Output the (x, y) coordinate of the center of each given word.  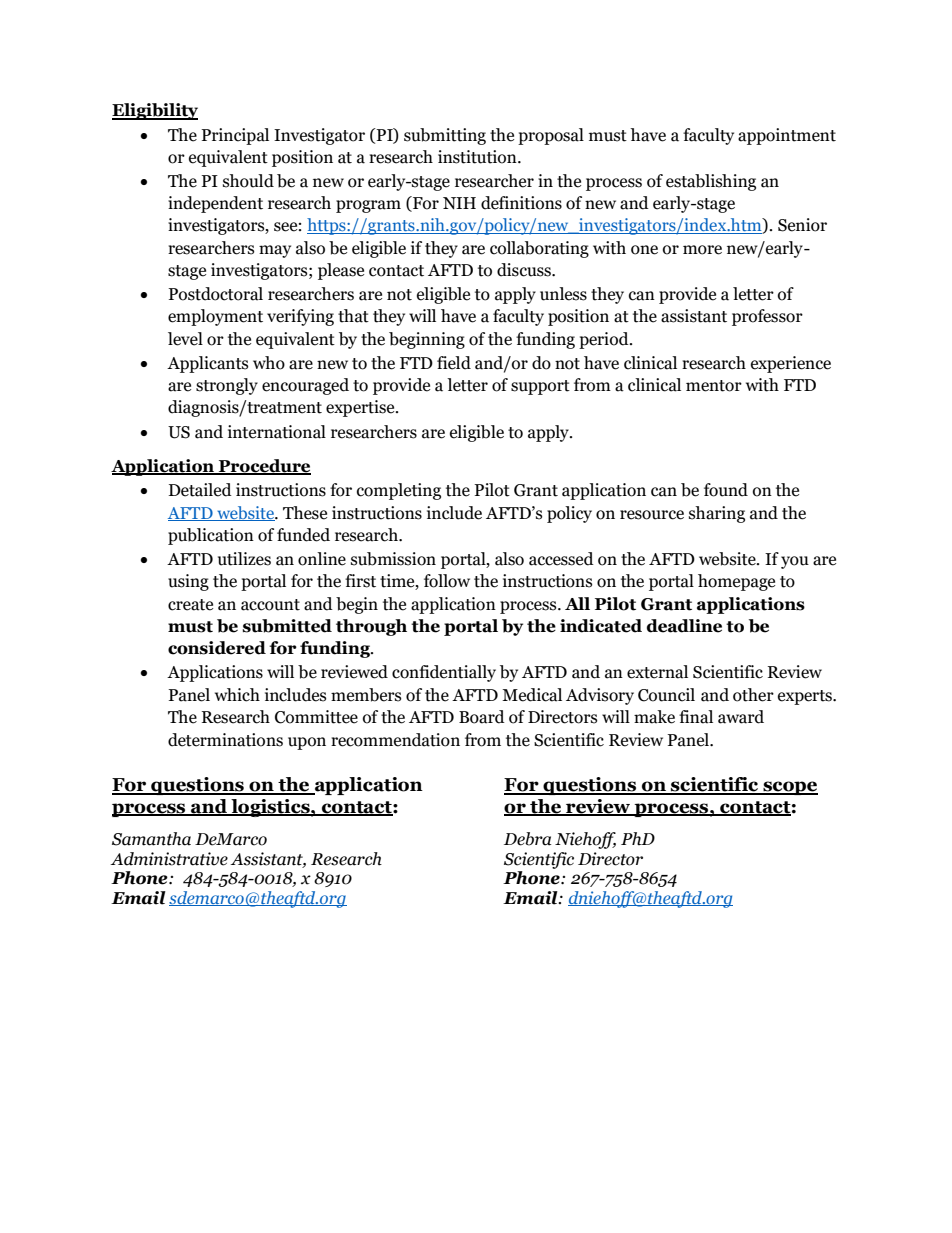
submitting (445, 136)
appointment (787, 136)
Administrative (169, 859)
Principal (235, 136)
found (726, 490)
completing (399, 491)
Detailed (200, 490)
